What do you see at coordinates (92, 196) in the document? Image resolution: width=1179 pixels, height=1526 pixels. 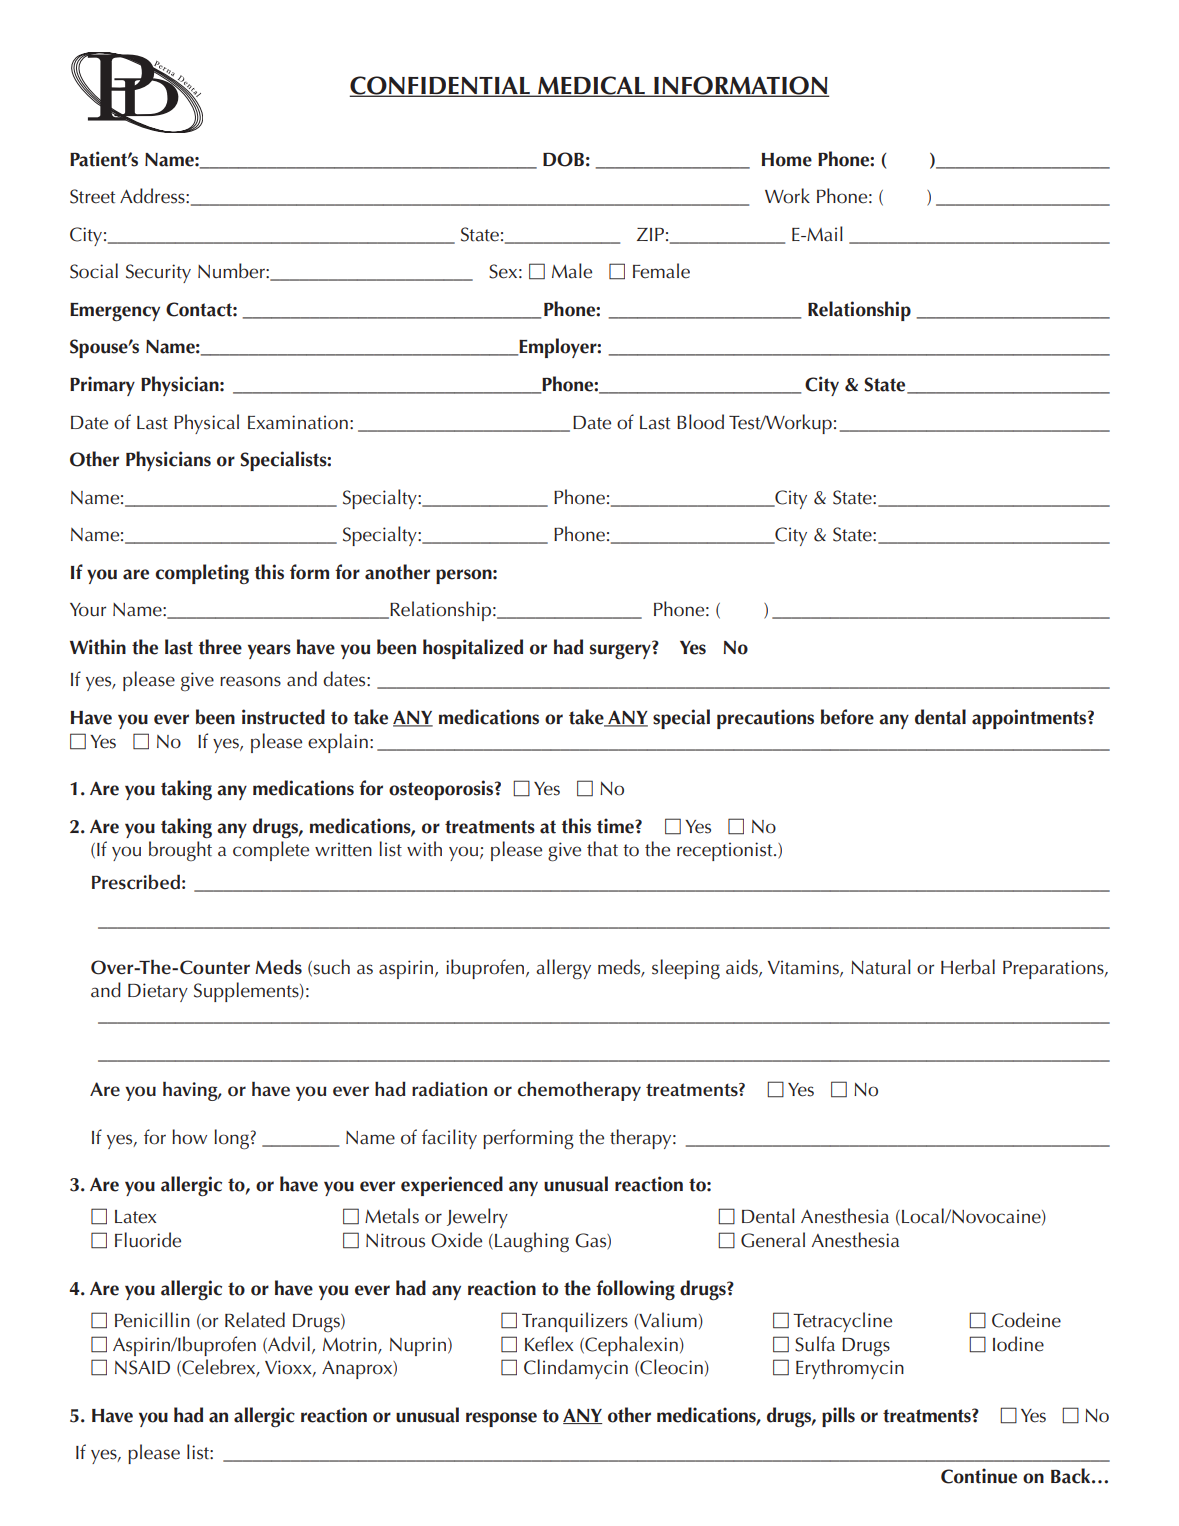 I see `Street` at bounding box center [92, 196].
